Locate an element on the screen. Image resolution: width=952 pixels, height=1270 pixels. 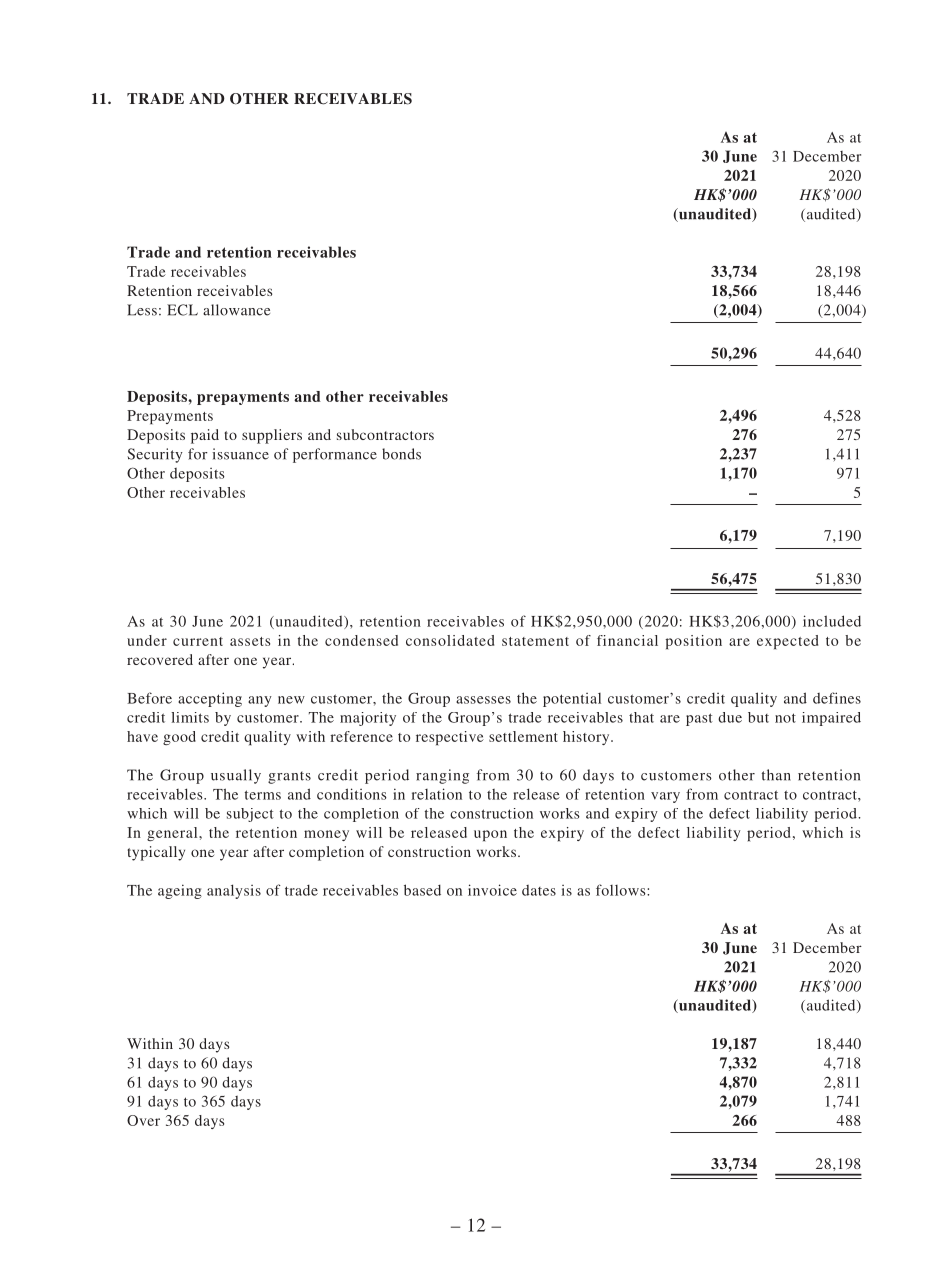
statement is located at coordinates (535, 641).
